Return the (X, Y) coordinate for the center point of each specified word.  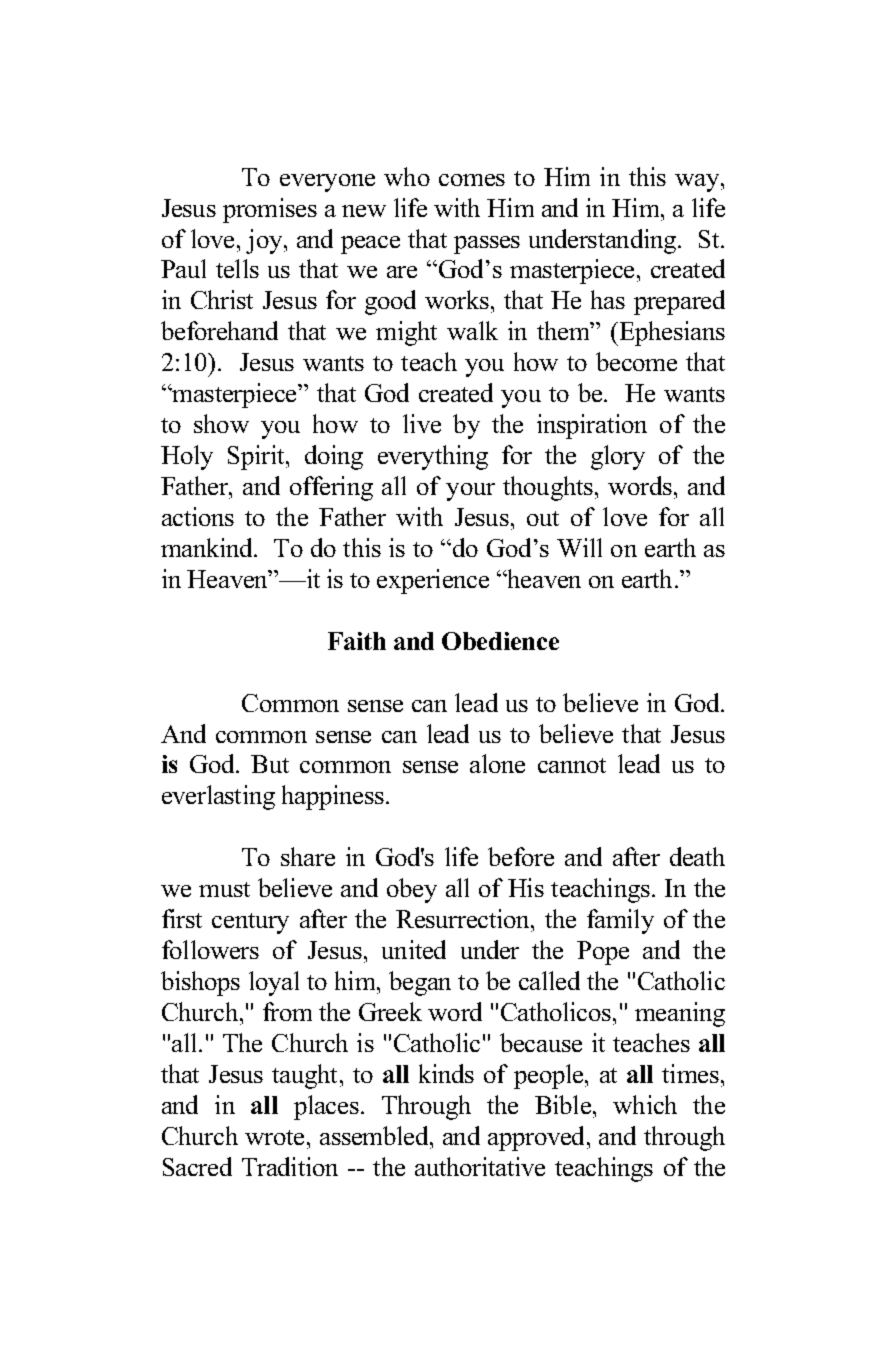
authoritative (480, 1166)
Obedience (500, 641)
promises (270, 210)
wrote (276, 1137)
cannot (572, 765)
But (270, 764)
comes (472, 180)
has (608, 299)
